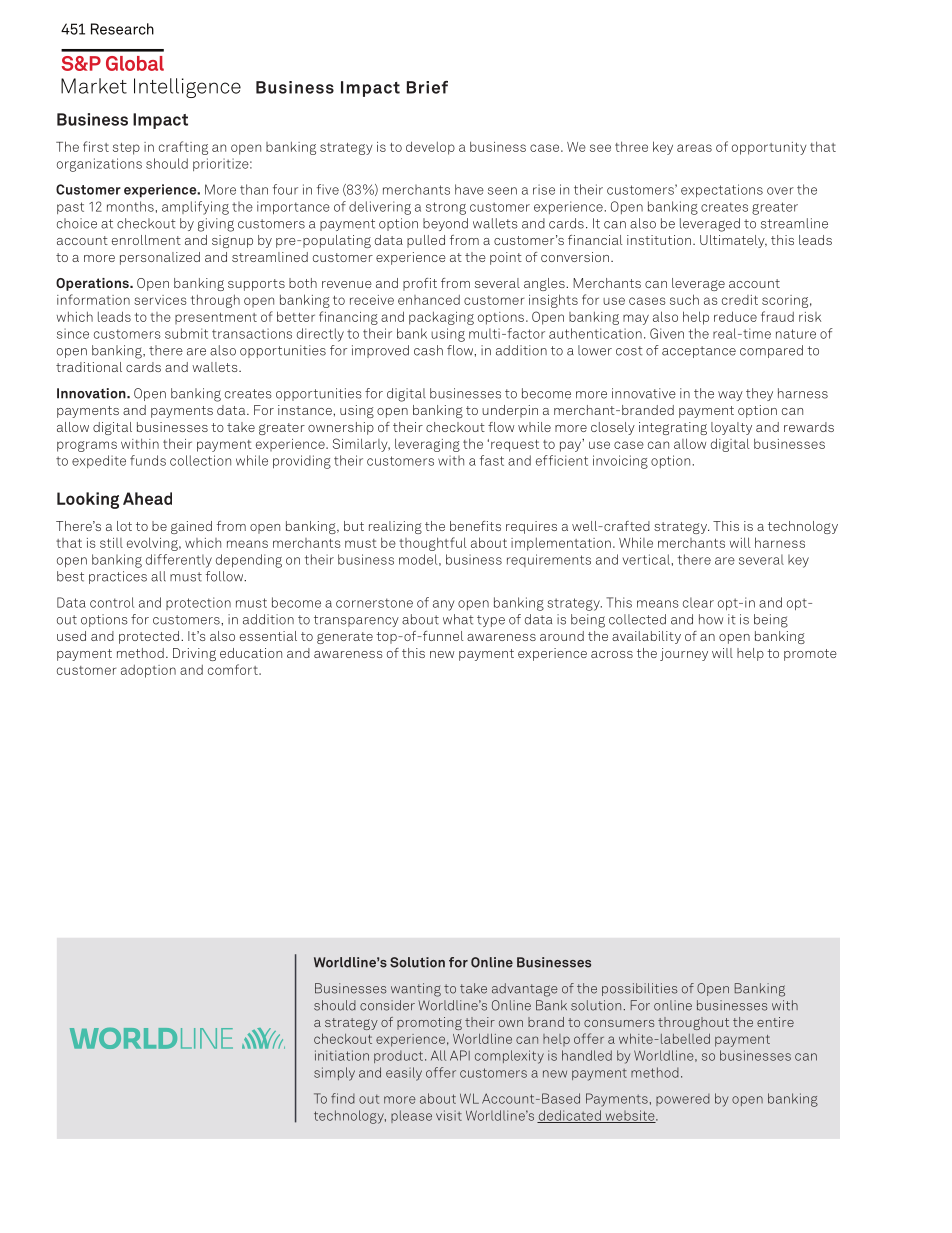 The width and height of the page is (952, 1233). I want to click on what, so click(458, 619).
